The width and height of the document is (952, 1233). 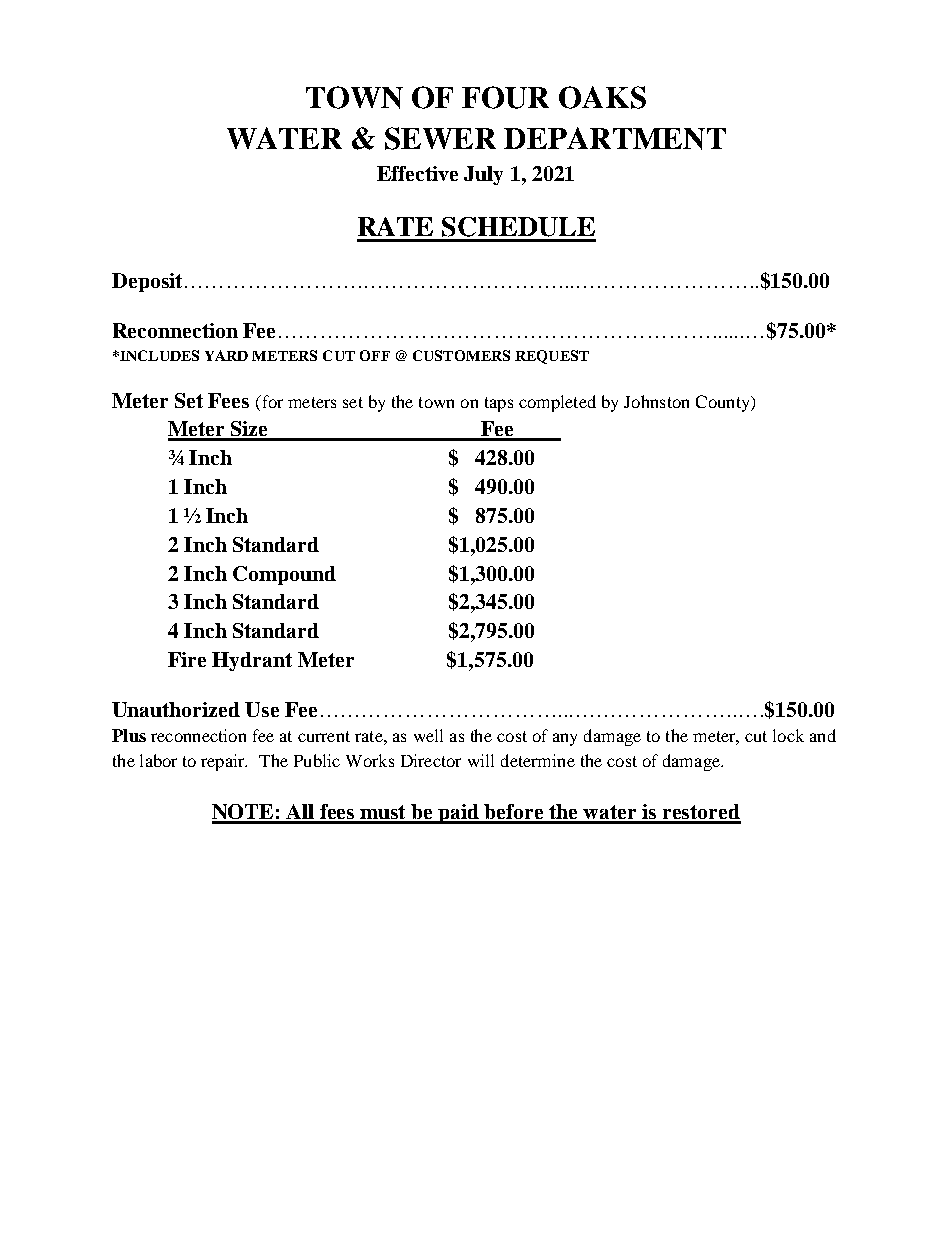 What do you see at coordinates (499, 404) in the document?
I see `taps` at bounding box center [499, 404].
